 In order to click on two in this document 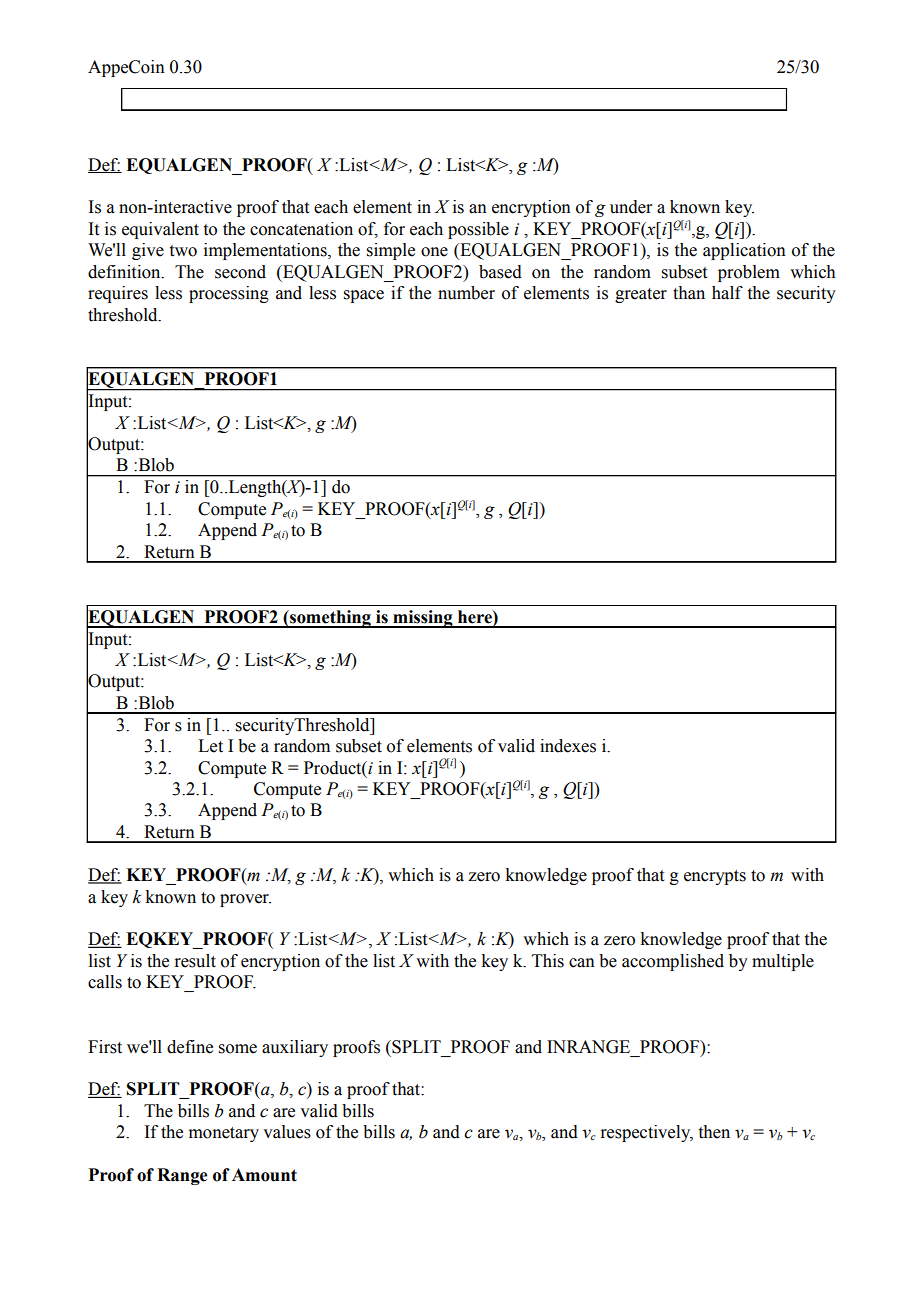, I will do `click(183, 251)`.
